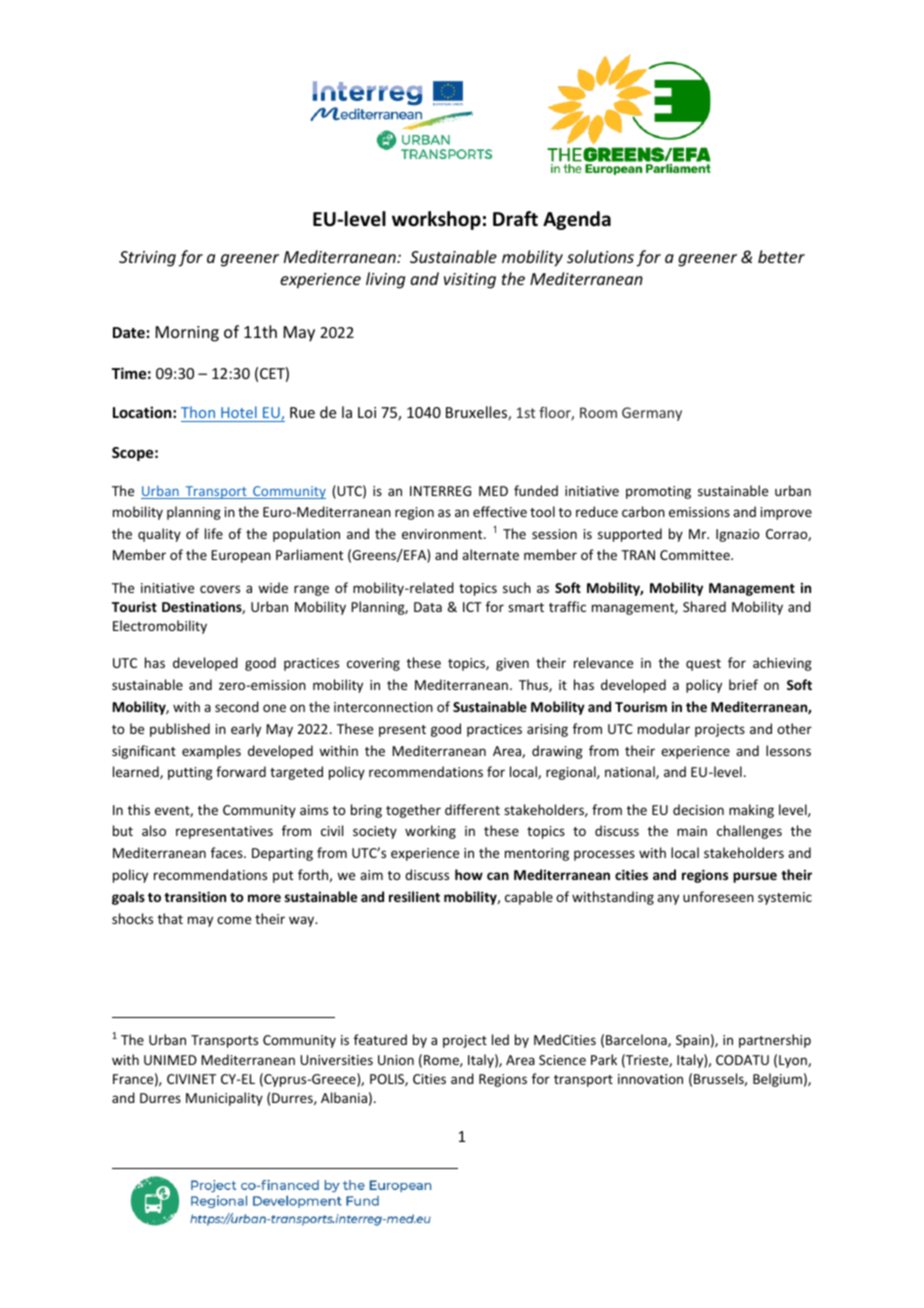 This page has height=1308, width=924. What do you see at coordinates (198, 412) in the page?
I see `Thon` at bounding box center [198, 412].
